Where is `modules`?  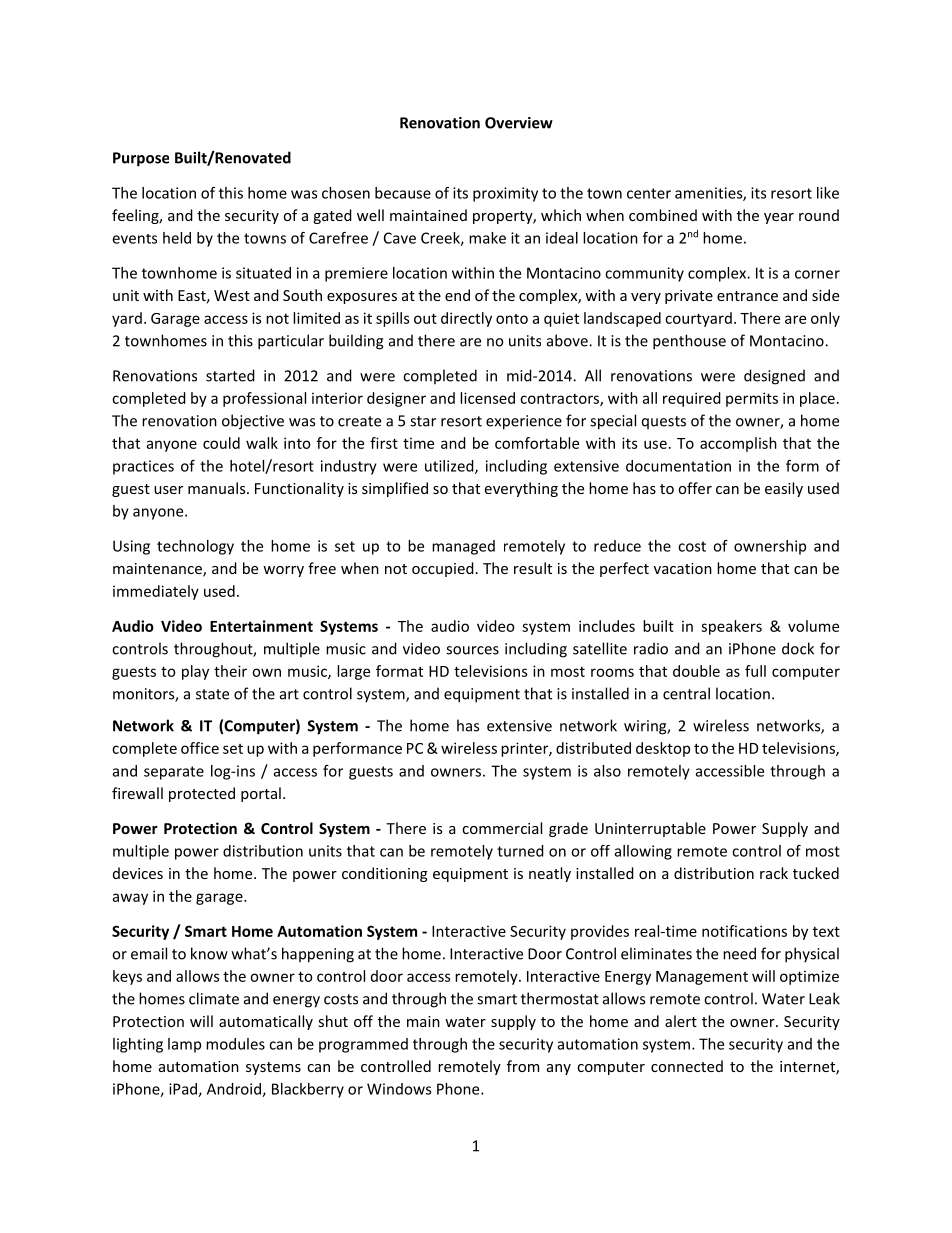 modules is located at coordinates (235, 1044).
